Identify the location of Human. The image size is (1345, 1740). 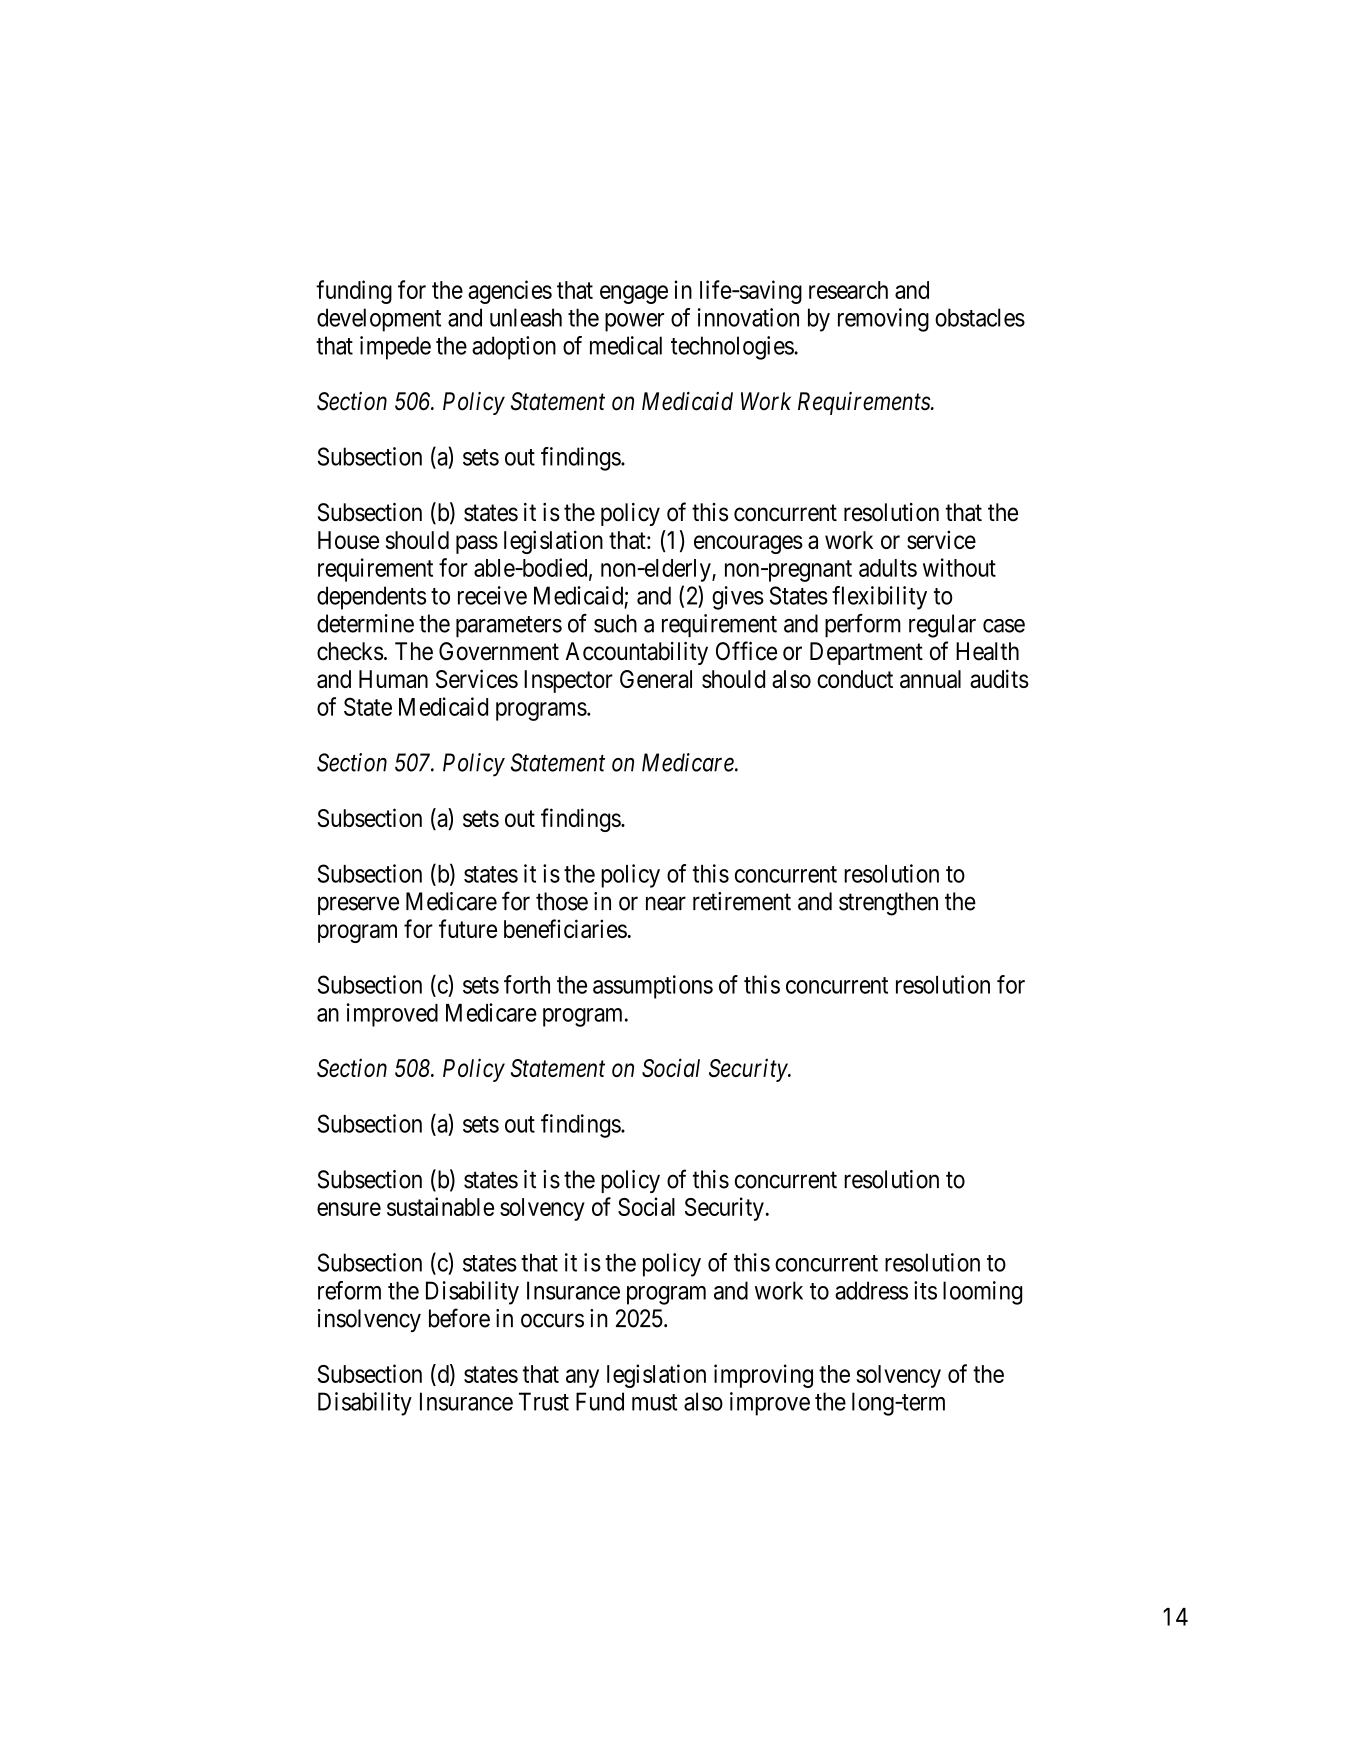
(393, 679).
